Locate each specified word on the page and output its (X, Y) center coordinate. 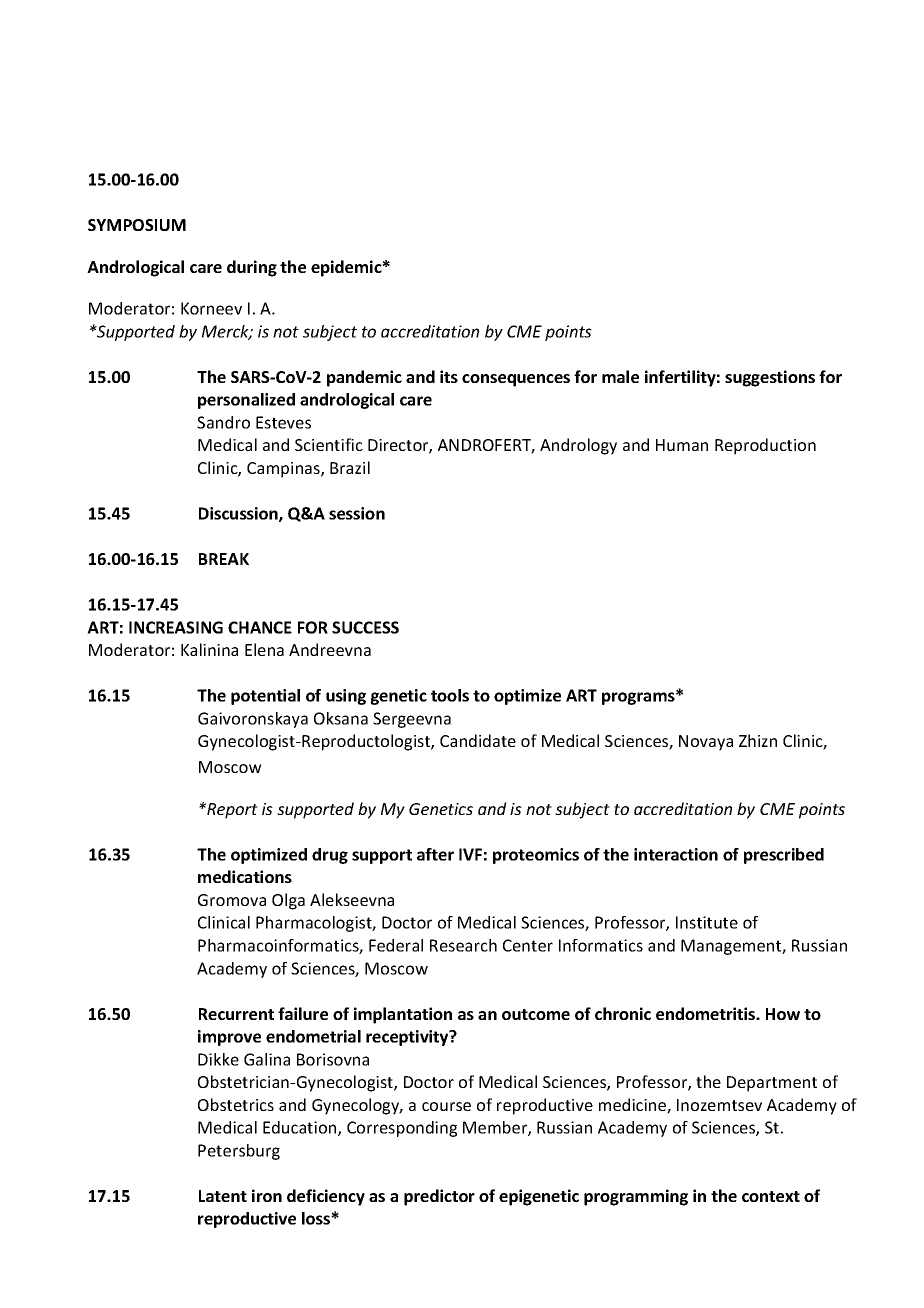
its (449, 376)
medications (245, 876)
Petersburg (239, 1152)
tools (450, 695)
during (252, 268)
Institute (707, 922)
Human (682, 445)
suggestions (770, 378)
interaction (676, 854)
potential (265, 697)
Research (463, 945)
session (357, 513)
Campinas (284, 470)
